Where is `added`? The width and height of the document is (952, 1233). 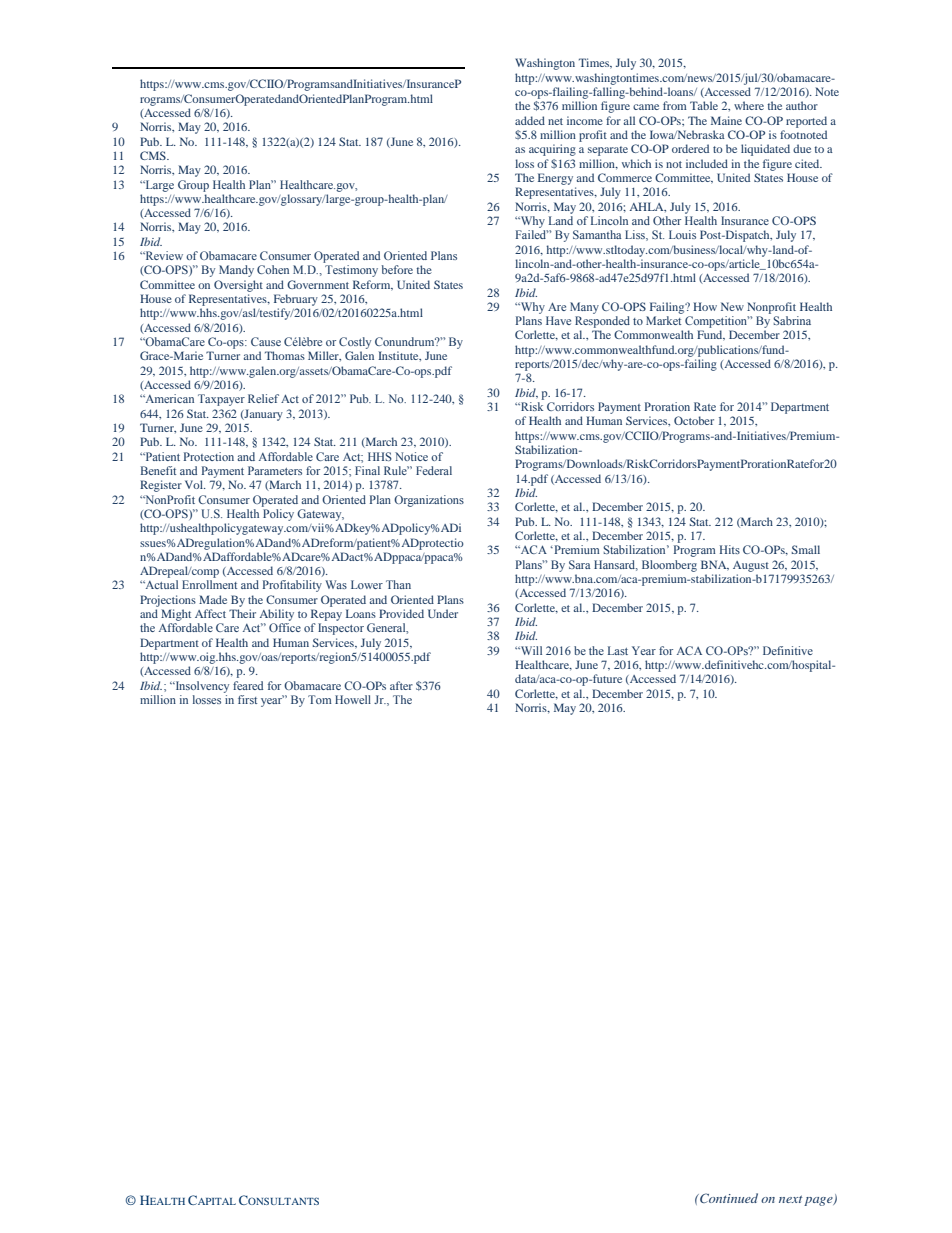
added is located at coordinates (530, 120).
